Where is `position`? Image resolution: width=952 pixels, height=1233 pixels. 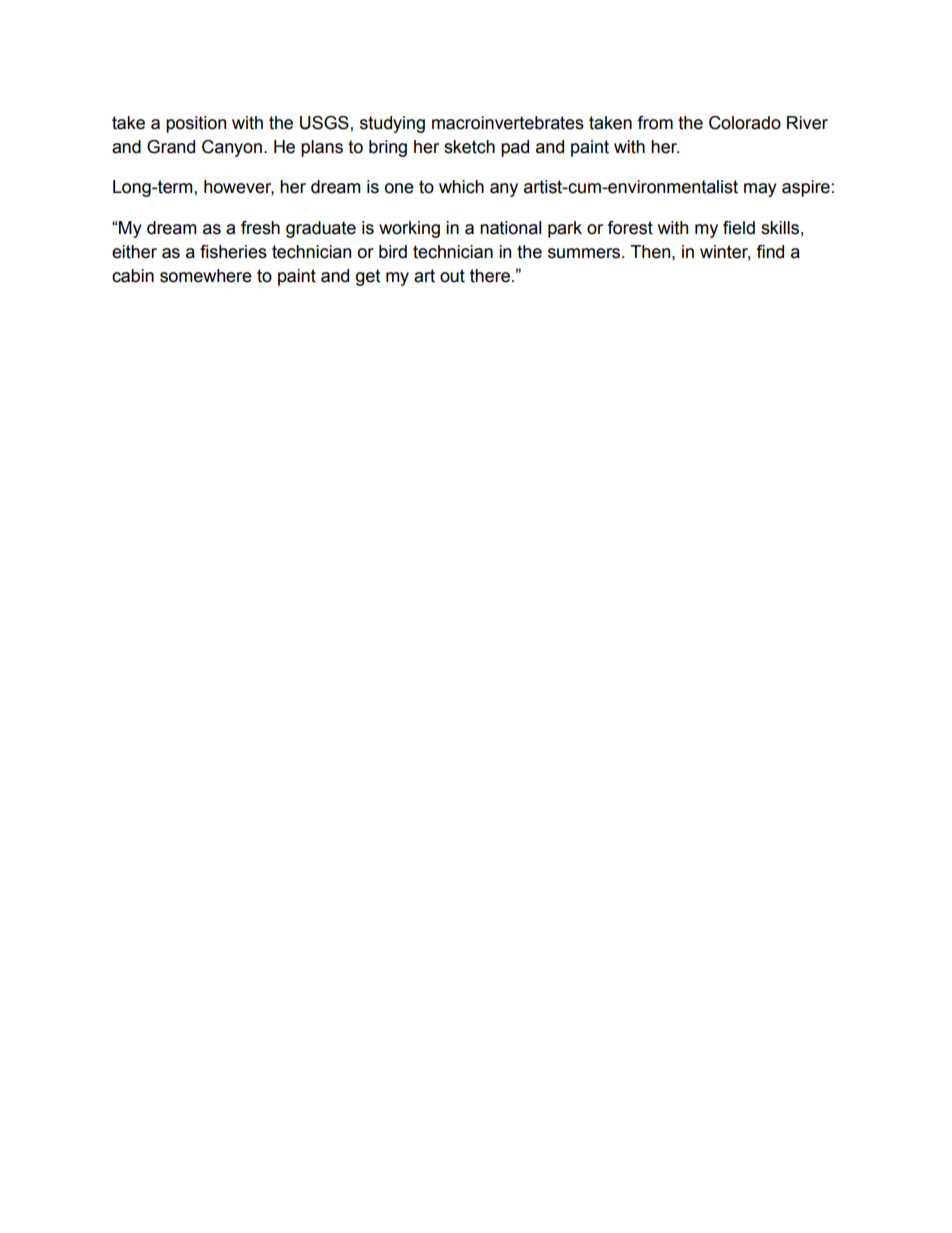 position is located at coordinates (196, 124).
